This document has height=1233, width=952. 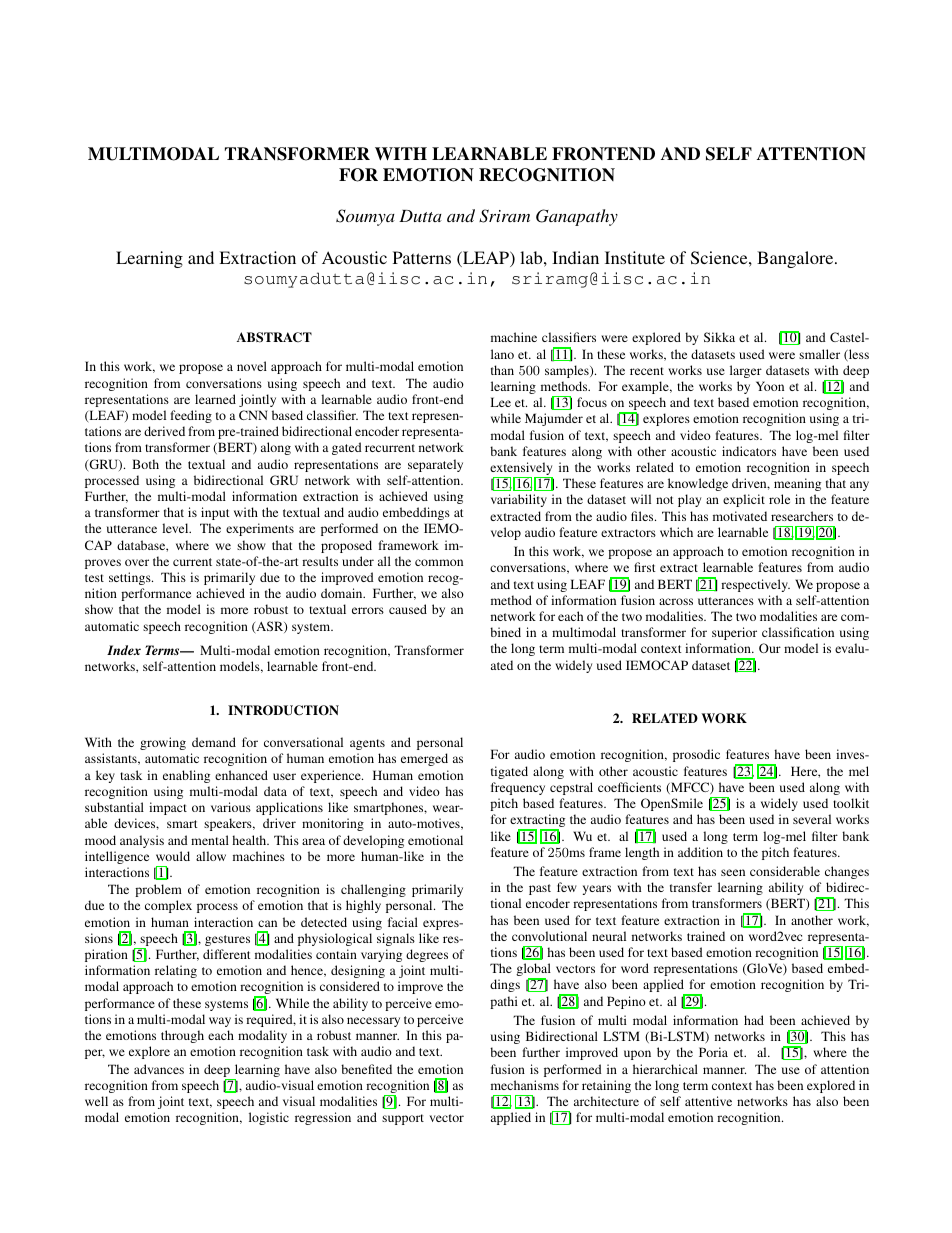 I want to click on Our, so click(x=770, y=648).
